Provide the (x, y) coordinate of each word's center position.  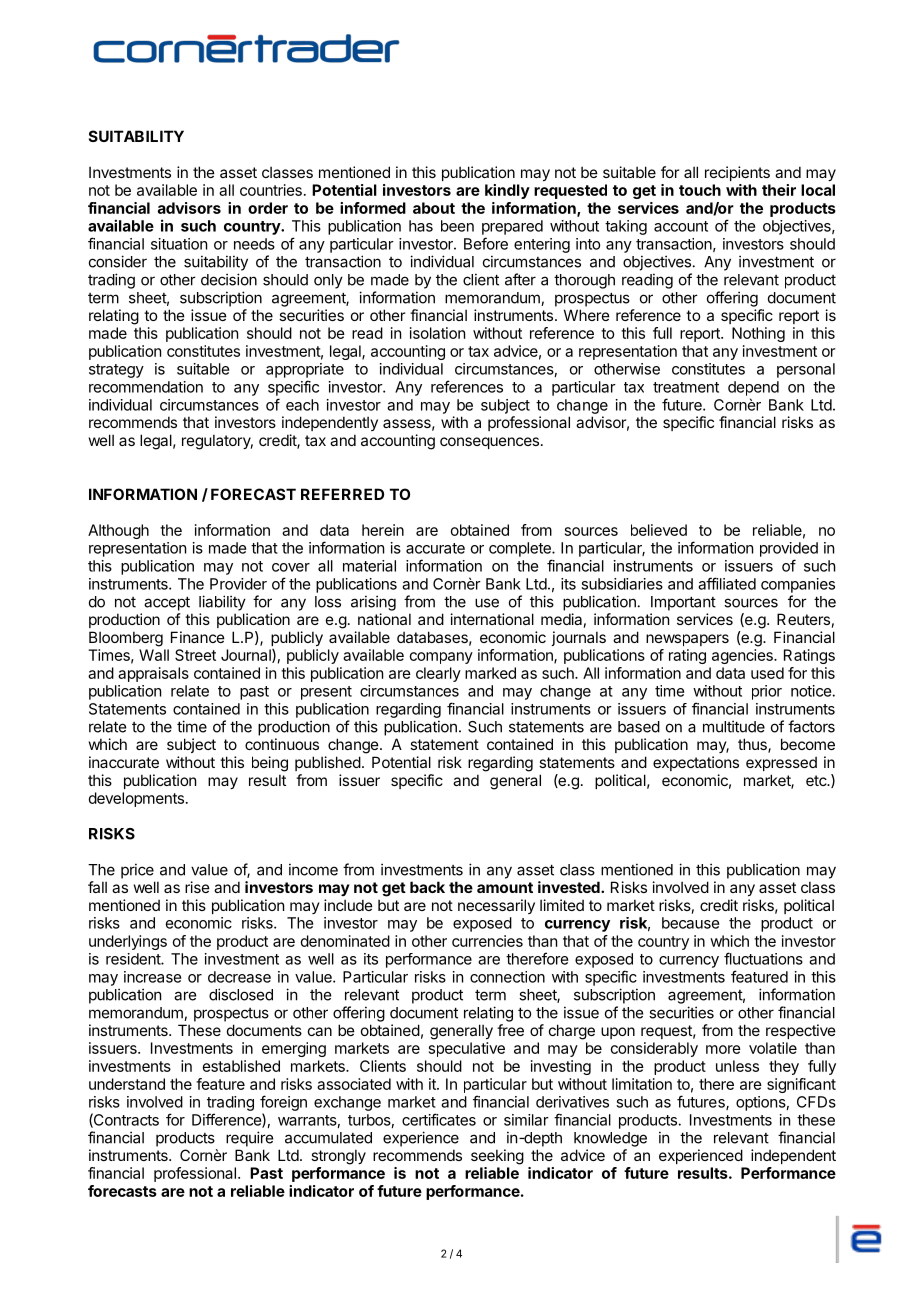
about (434, 208)
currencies (487, 941)
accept (167, 603)
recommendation (146, 387)
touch (700, 190)
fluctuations (763, 958)
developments (136, 799)
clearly (438, 674)
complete (521, 549)
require (249, 1139)
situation (179, 244)
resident (134, 959)
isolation (437, 333)
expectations (696, 763)
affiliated (727, 583)
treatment (686, 387)
